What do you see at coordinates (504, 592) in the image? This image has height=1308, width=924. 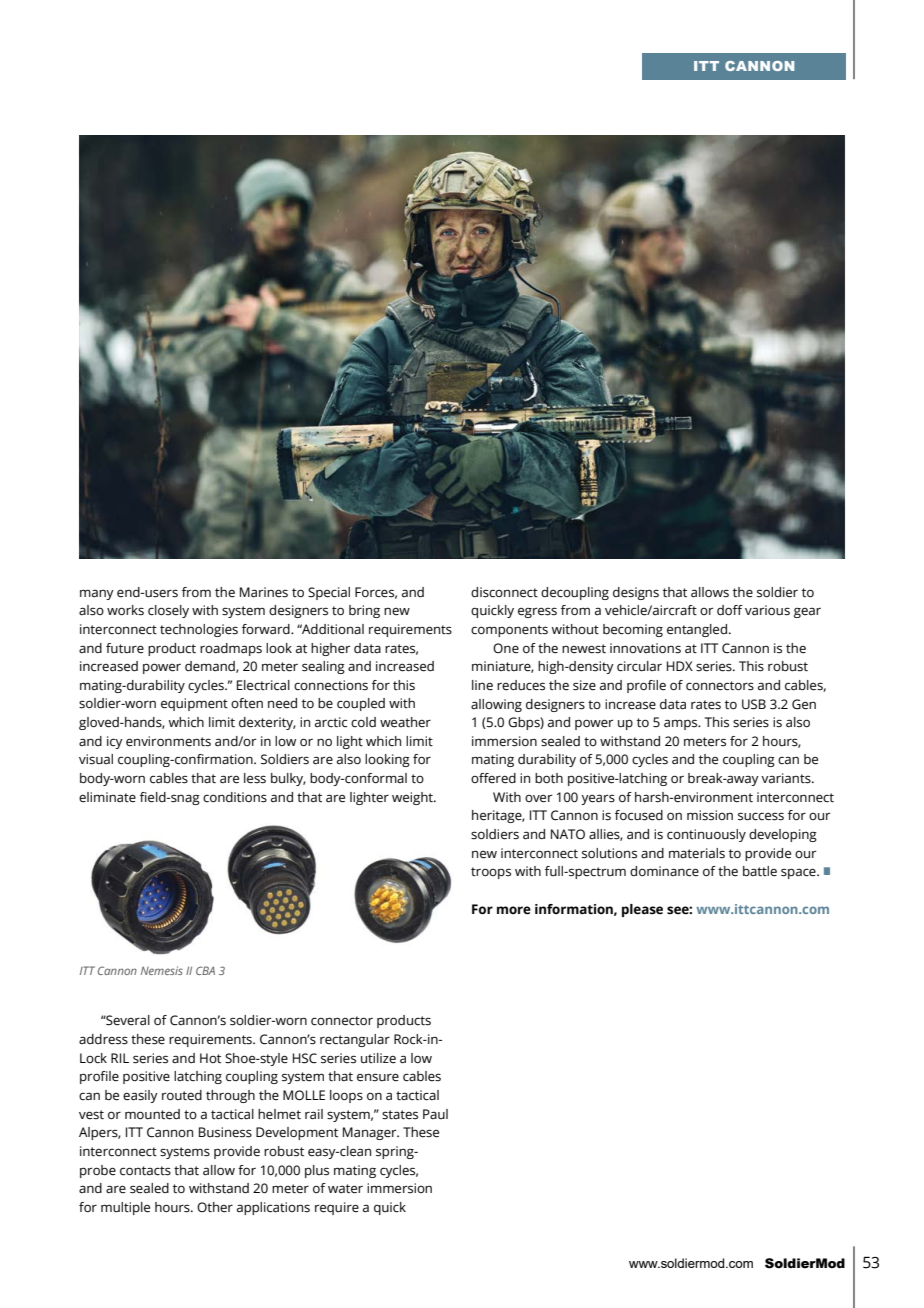 I see `disconnect` at bounding box center [504, 592].
